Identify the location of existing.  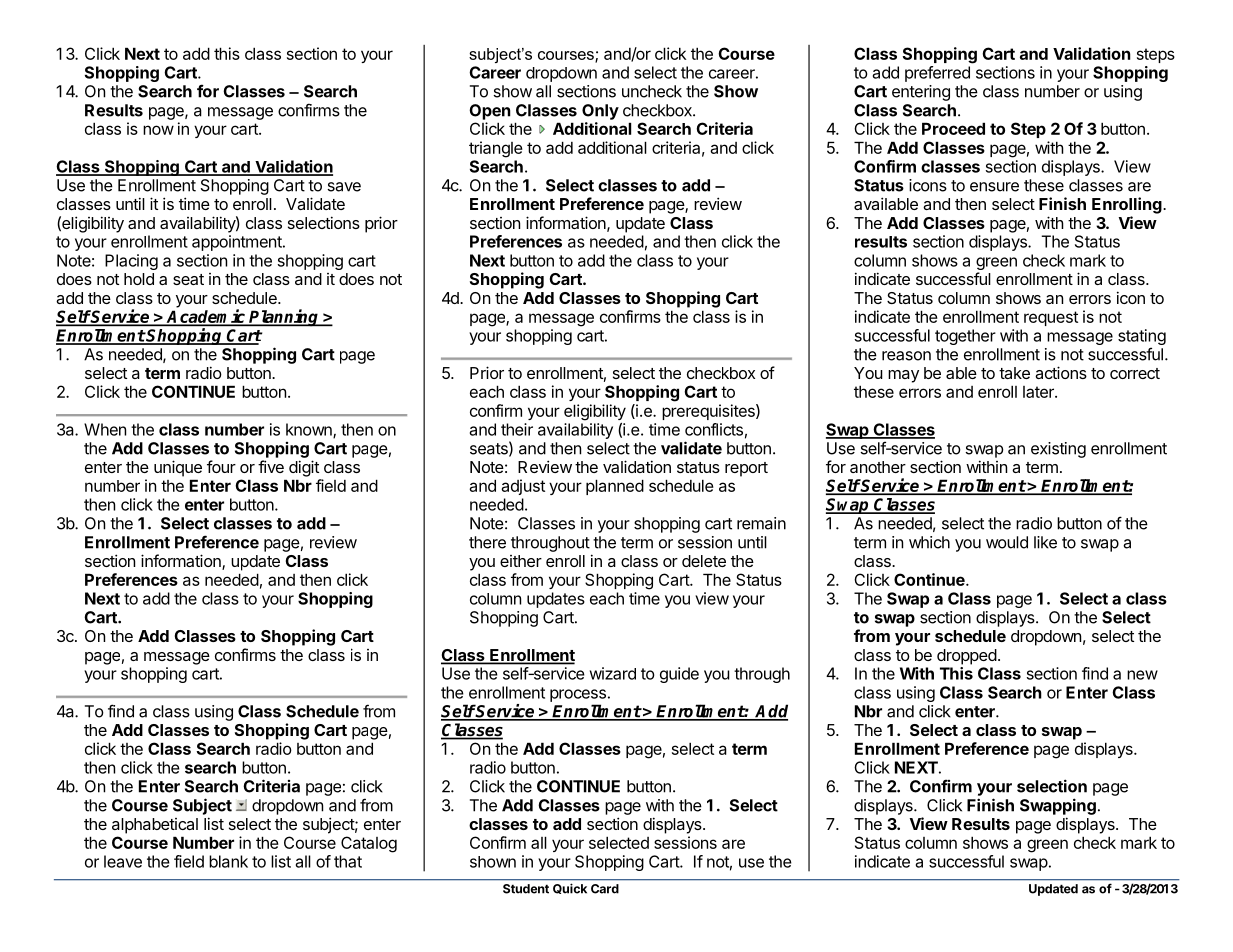
(1058, 450).
